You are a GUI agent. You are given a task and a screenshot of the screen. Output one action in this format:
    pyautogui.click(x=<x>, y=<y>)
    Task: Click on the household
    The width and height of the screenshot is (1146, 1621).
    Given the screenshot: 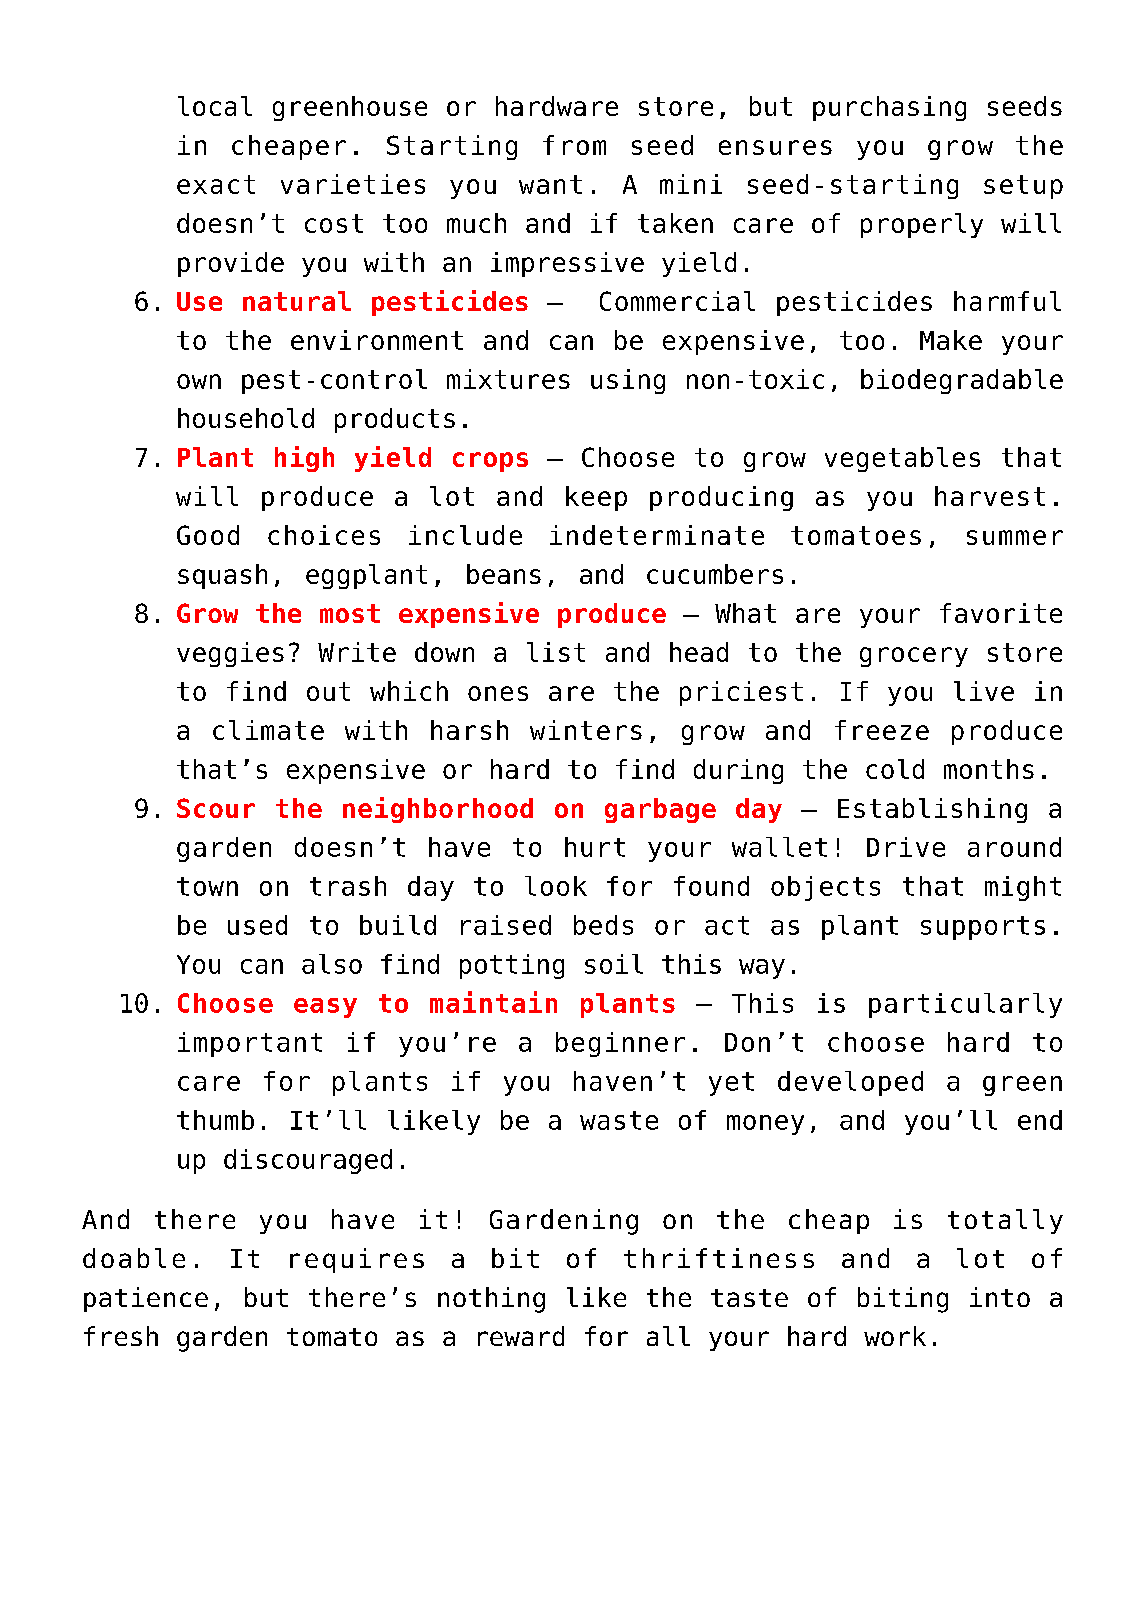 What is the action you would take?
    pyautogui.click(x=246, y=418)
